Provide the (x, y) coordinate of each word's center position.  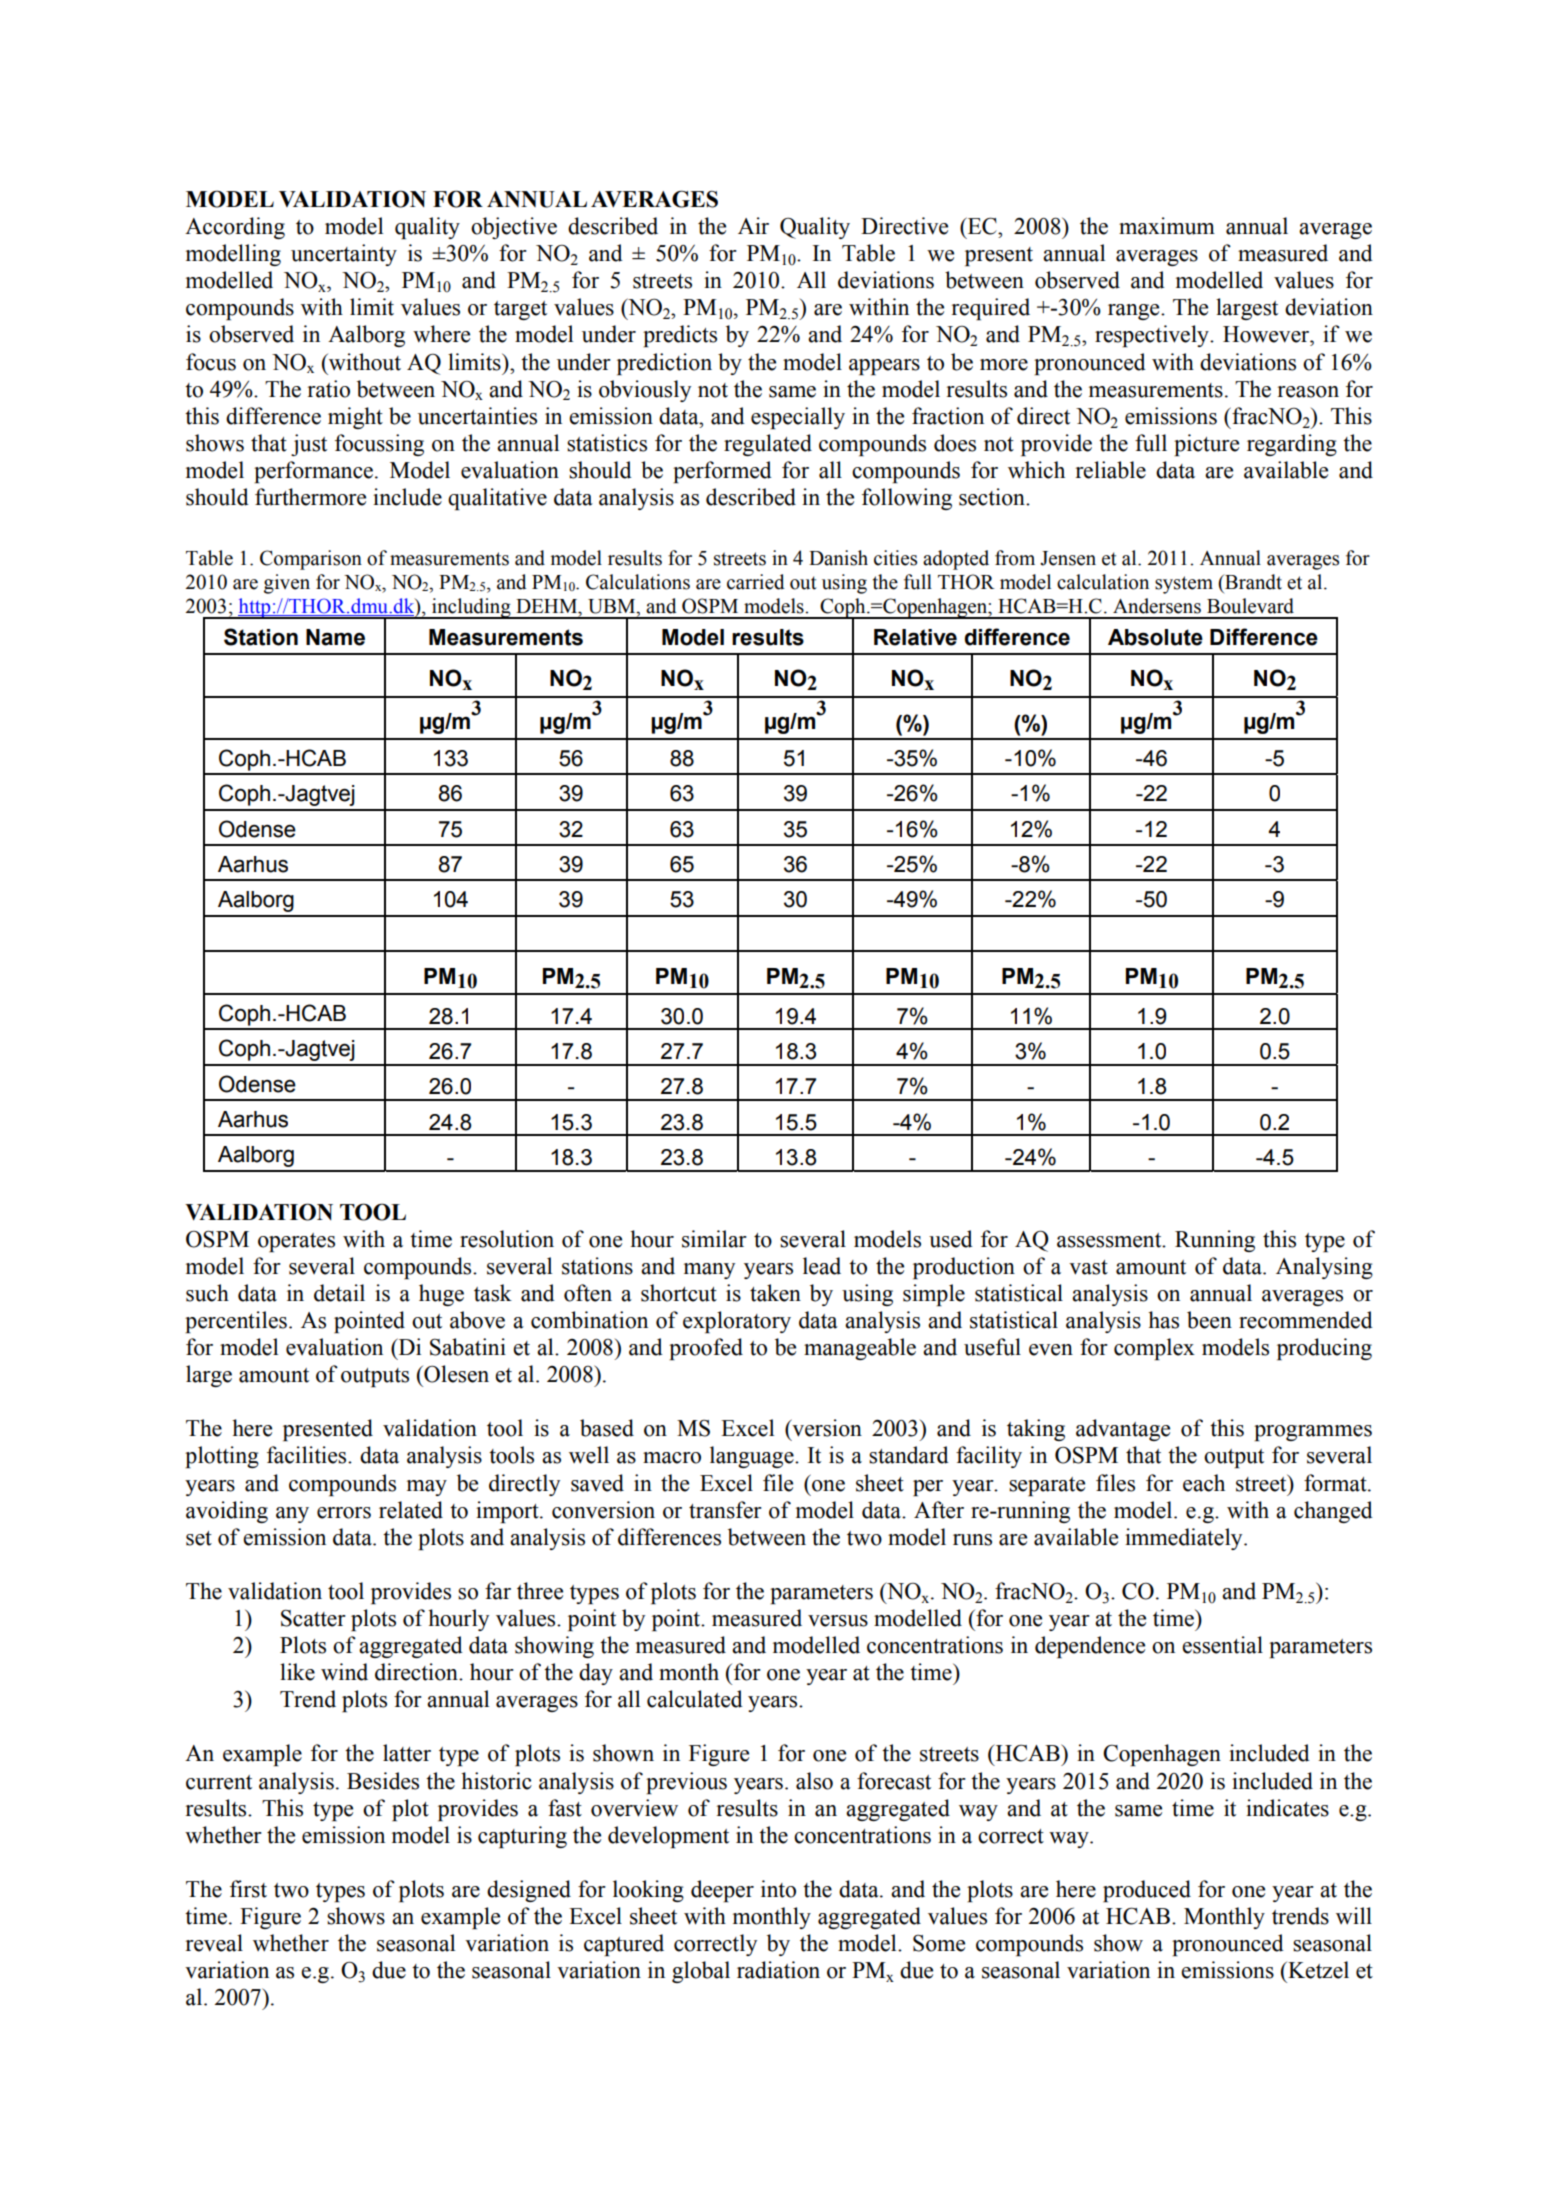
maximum (1167, 226)
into (778, 1889)
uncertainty (344, 255)
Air (753, 225)
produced (1147, 1891)
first (248, 1889)
